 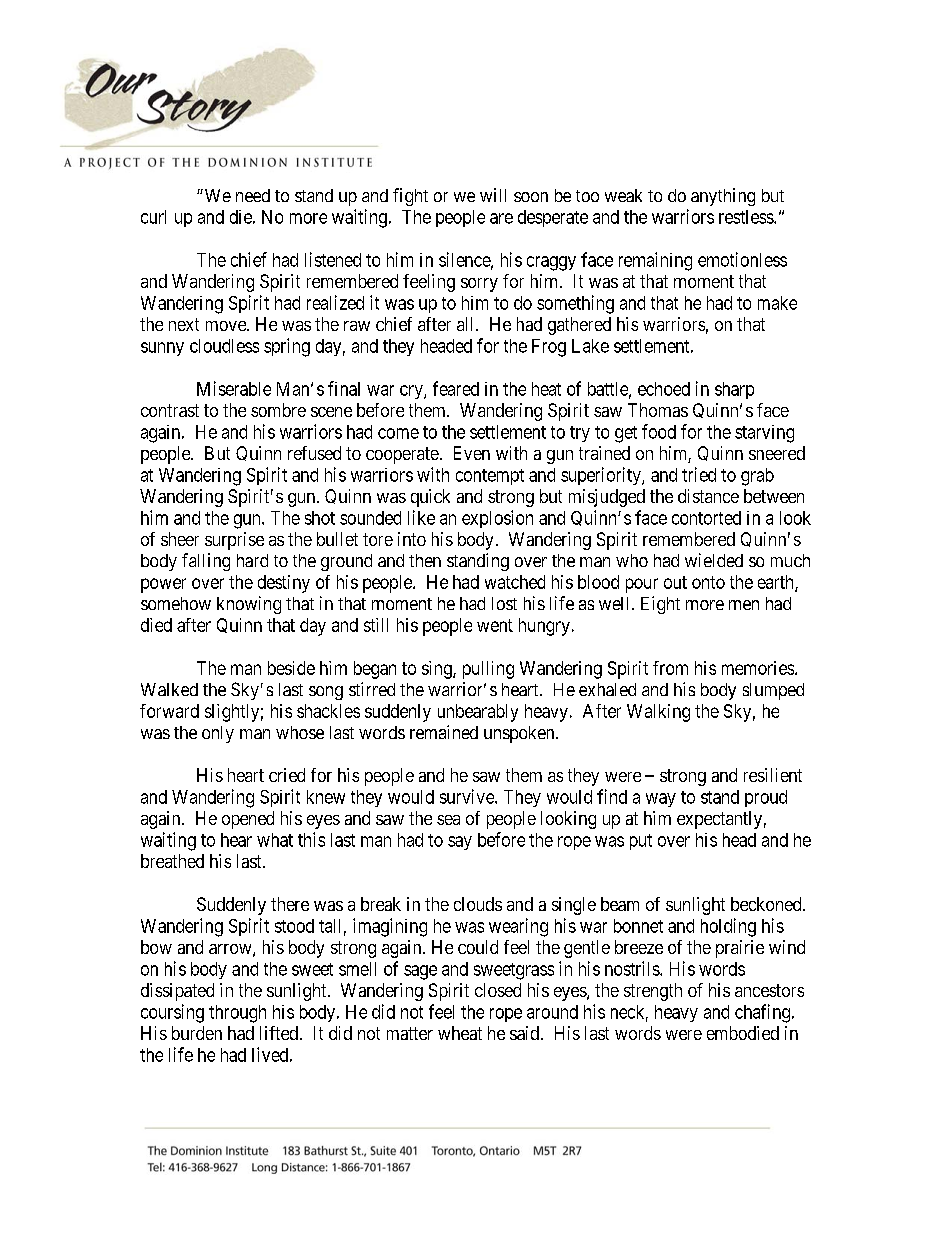 What do you see at coordinates (747, 217) in the screenshot?
I see `restless` at bounding box center [747, 217].
